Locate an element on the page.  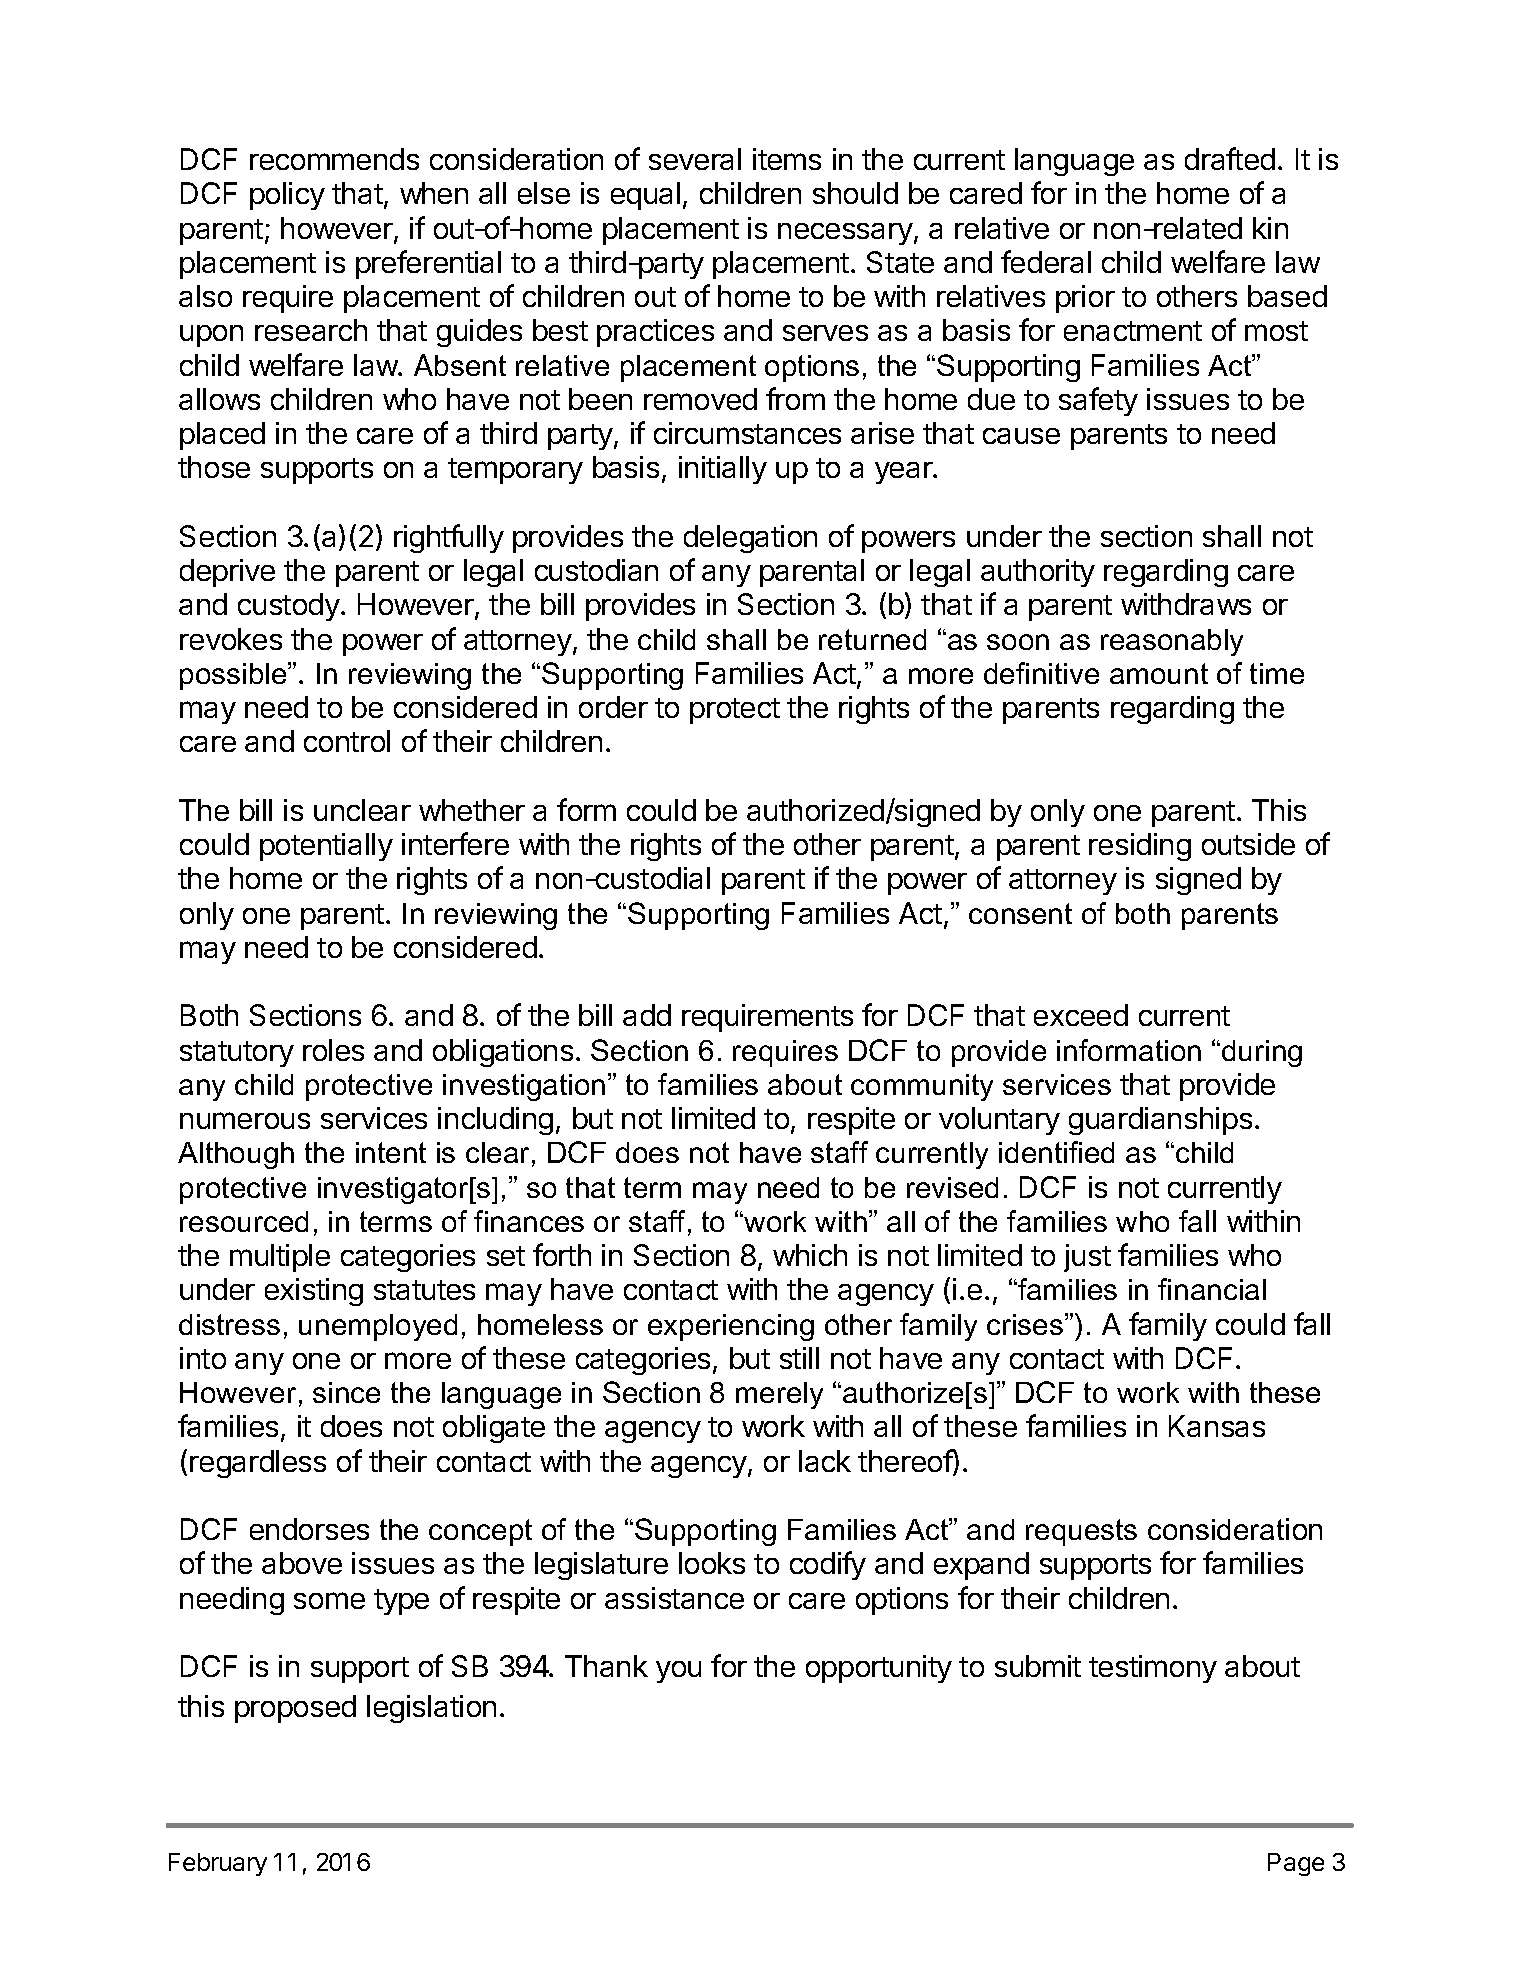
you is located at coordinates (678, 1672).
